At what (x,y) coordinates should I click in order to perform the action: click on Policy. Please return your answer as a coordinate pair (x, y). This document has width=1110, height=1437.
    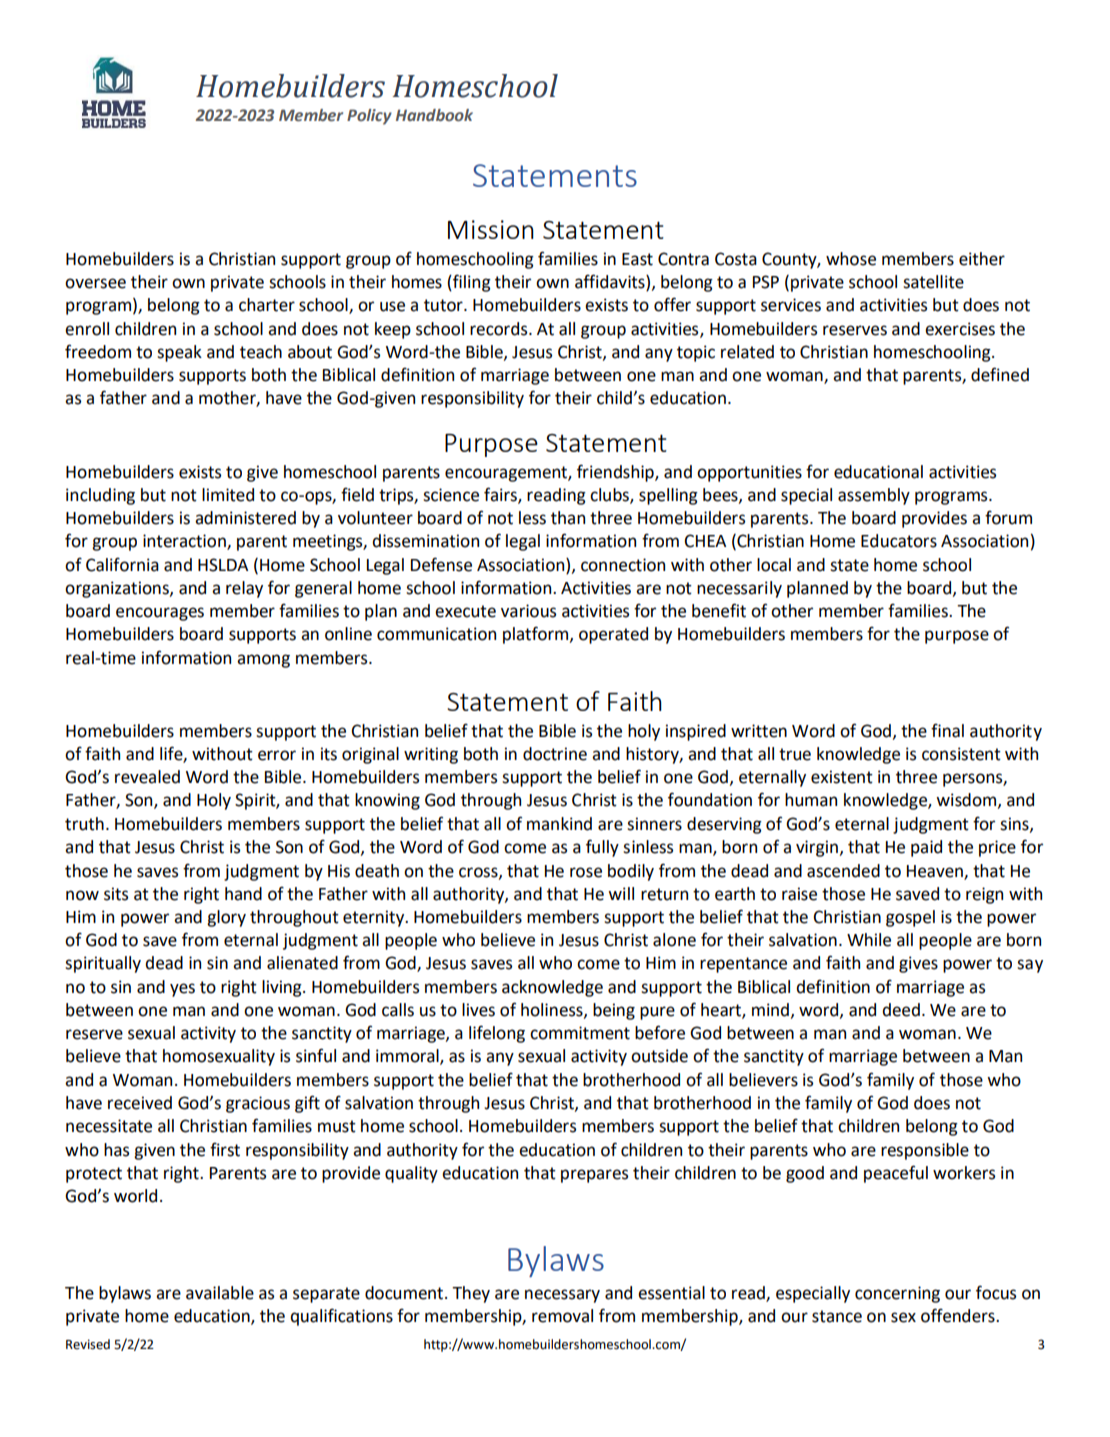
    Looking at the image, I should click on (369, 117).
